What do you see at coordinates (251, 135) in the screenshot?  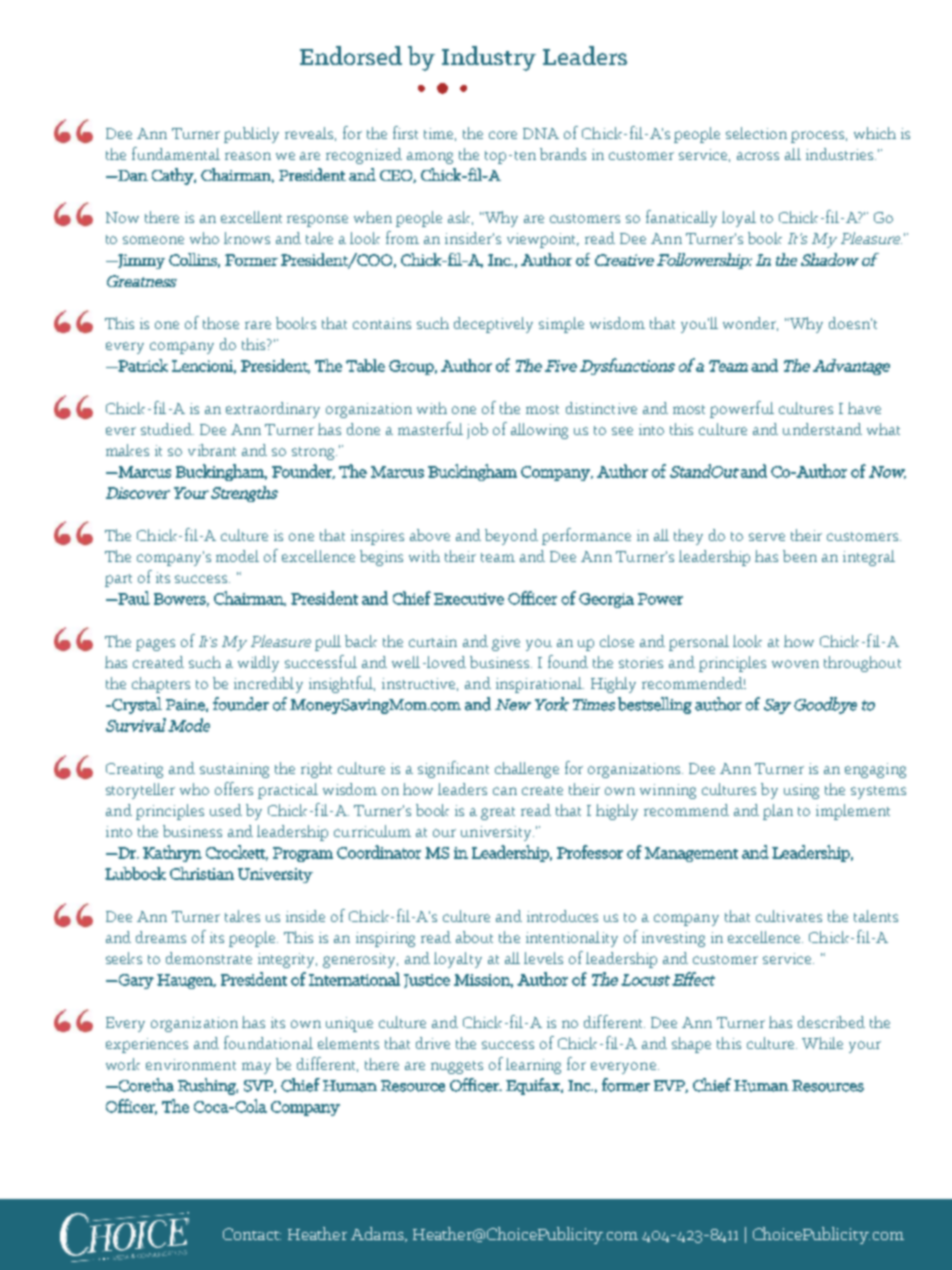 I see `publicly` at bounding box center [251, 135].
